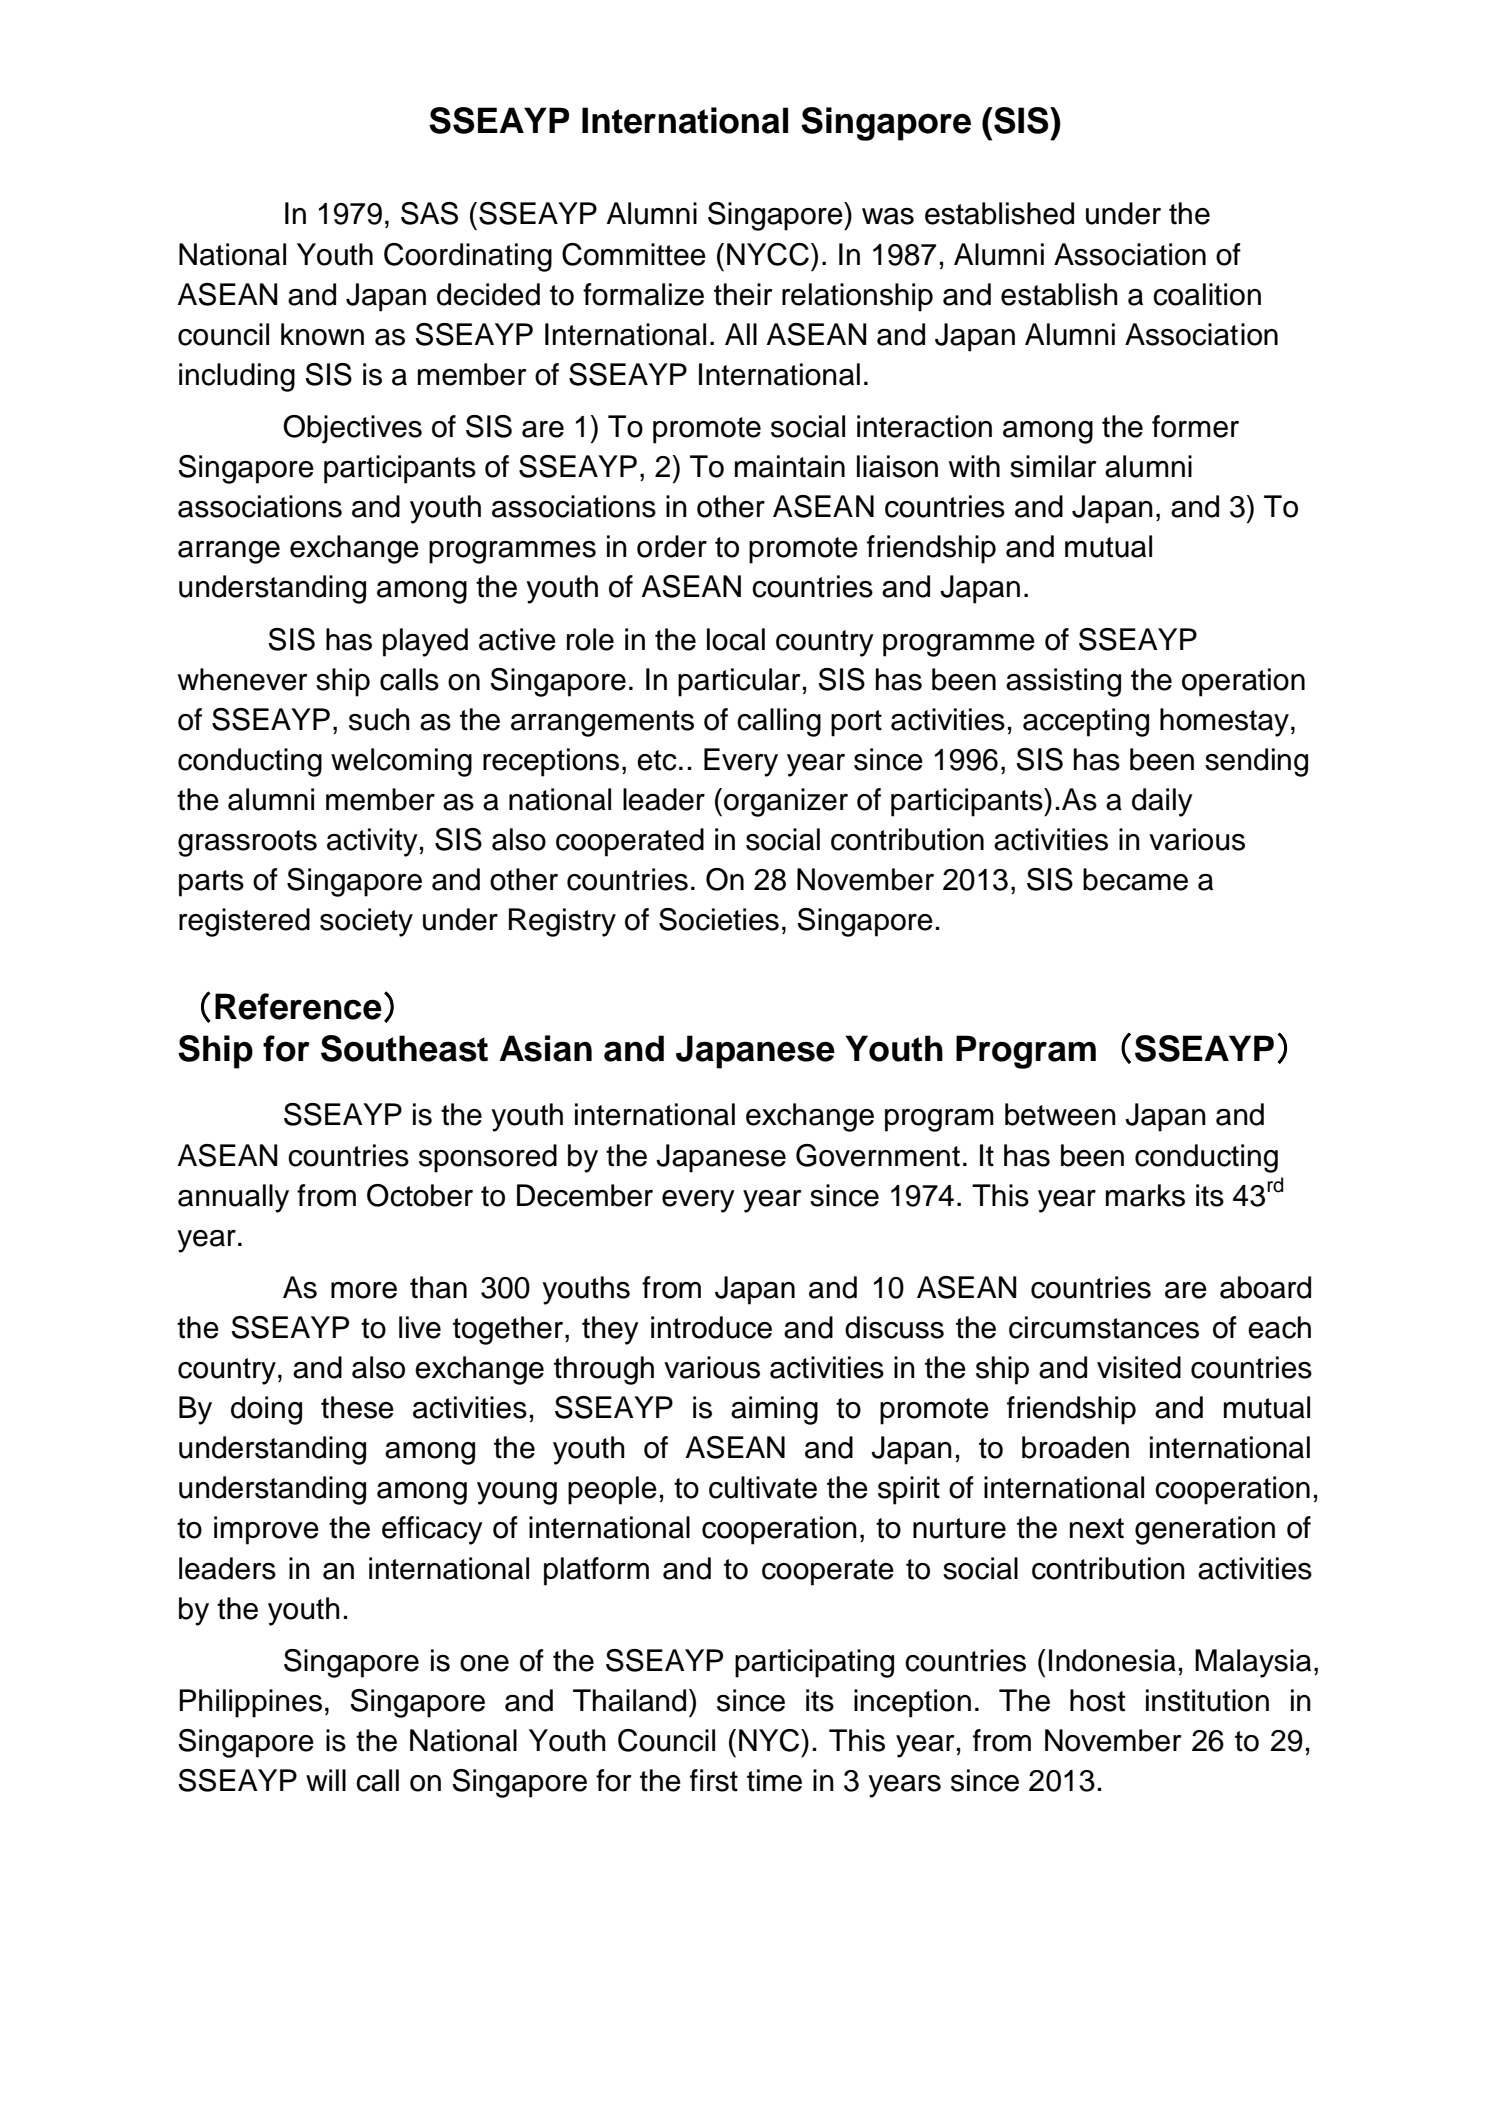 Image resolution: width=1490 pixels, height=2107 pixels. I want to click on will, so click(326, 1780).
